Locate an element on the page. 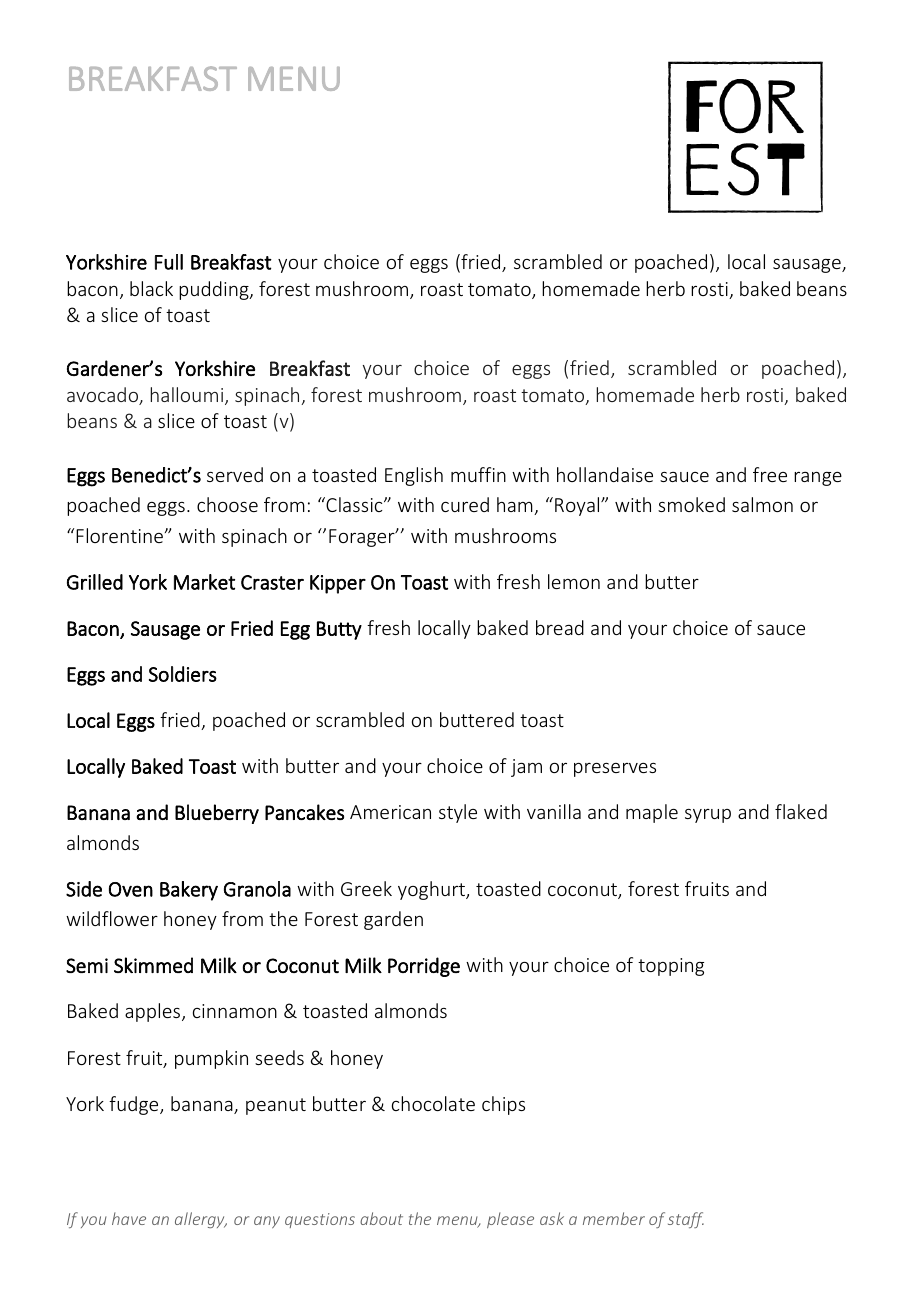  jam is located at coordinates (526, 768).
